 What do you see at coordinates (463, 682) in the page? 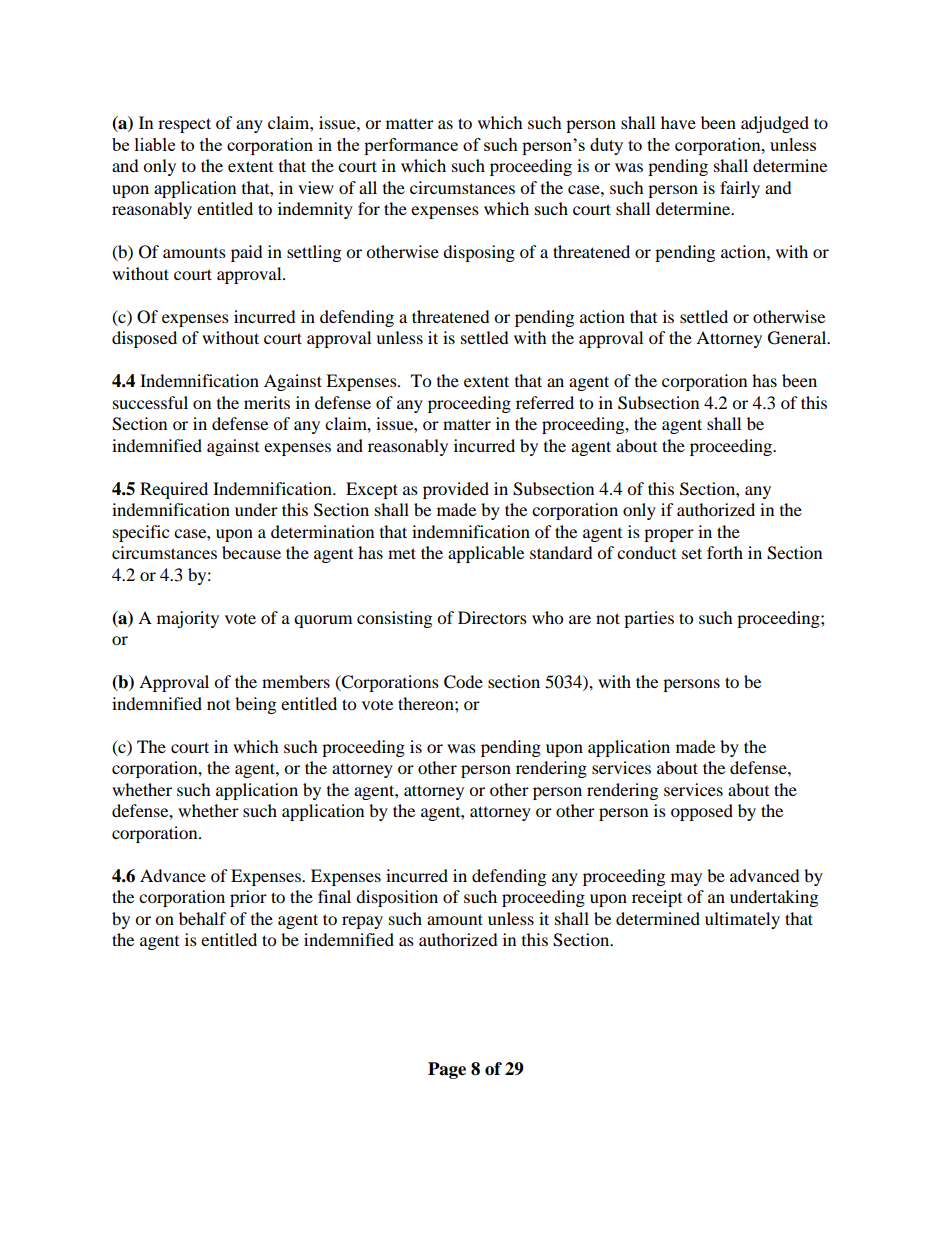
I see `Code` at bounding box center [463, 682].
